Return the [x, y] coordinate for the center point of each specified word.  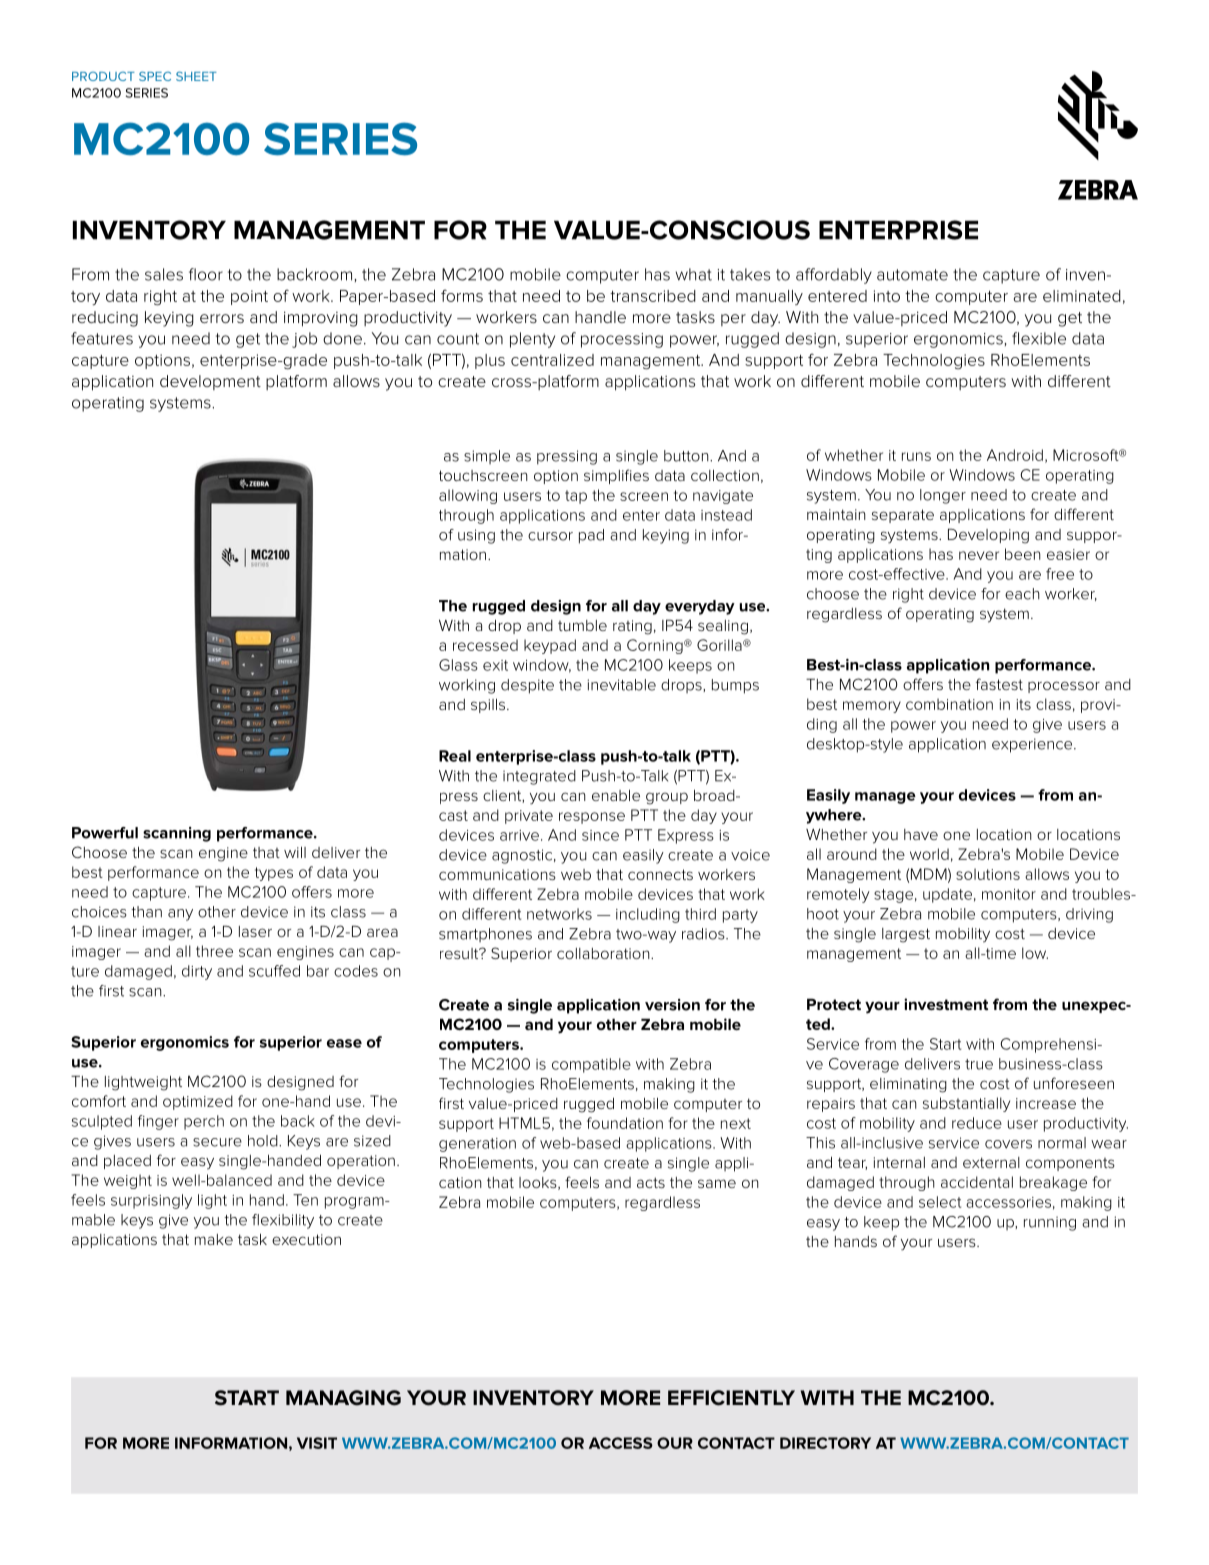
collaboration [604, 953]
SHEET [196, 76]
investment [946, 1004]
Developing [988, 536]
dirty [197, 972]
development [210, 382]
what [694, 274]
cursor [550, 536]
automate [912, 275]
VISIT [317, 1443]
